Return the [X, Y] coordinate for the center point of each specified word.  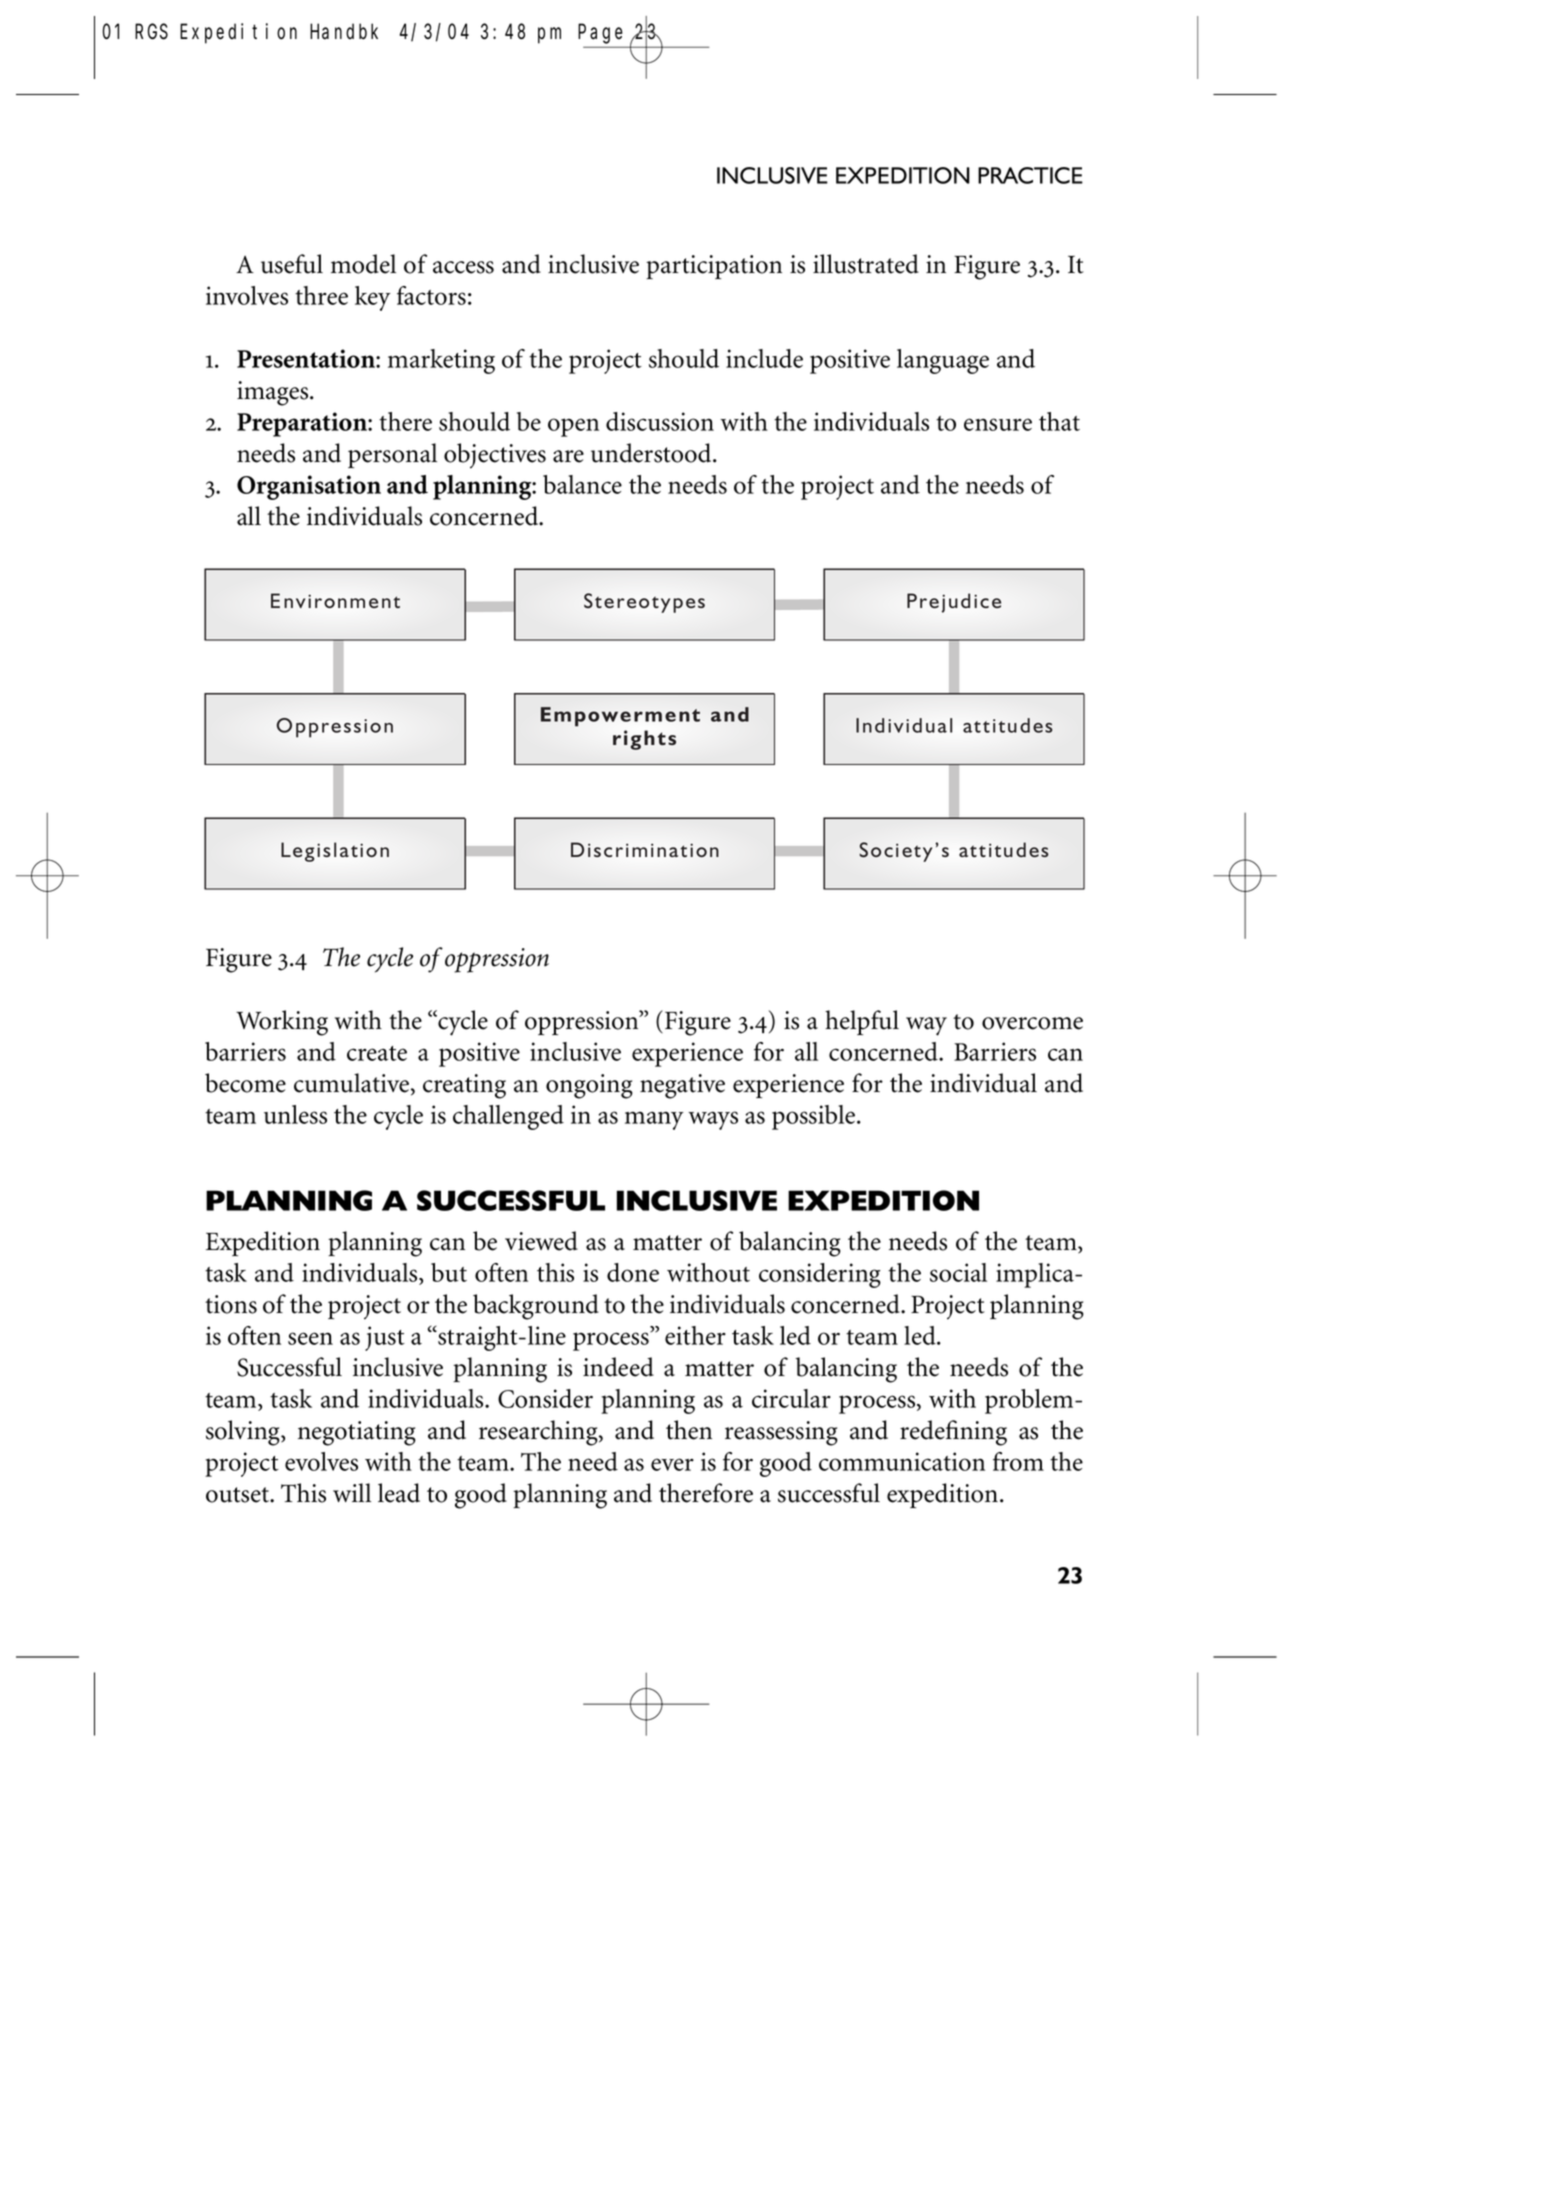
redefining [953, 1433]
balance [582, 484]
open [573, 427]
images [274, 393]
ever [672, 1464]
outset [239, 1495]
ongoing [589, 1086]
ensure [998, 424]
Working [282, 1023]
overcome [1032, 1023]
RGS [151, 32]
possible [815, 1117]
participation [714, 267]
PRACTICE [1030, 175]
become [245, 1083]
